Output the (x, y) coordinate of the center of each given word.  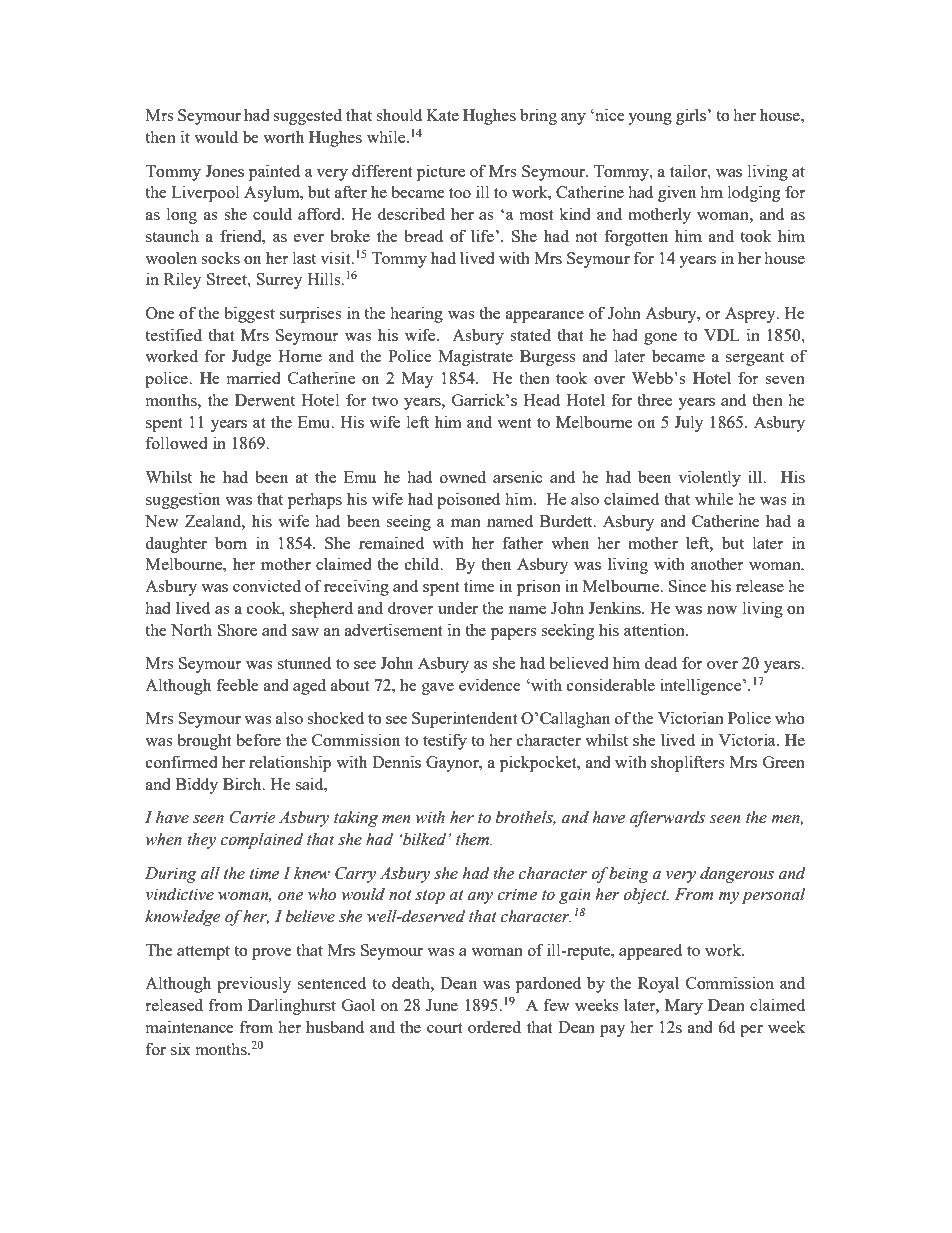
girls (692, 116)
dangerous (737, 875)
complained (261, 840)
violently (709, 478)
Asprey (751, 315)
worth (283, 137)
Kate (442, 115)
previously (254, 984)
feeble (237, 684)
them (474, 839)
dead (661, 662)
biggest (249, 314)
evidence (490, 684)
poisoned (468, 500)
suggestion (183, 500)
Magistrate (476, 357)
